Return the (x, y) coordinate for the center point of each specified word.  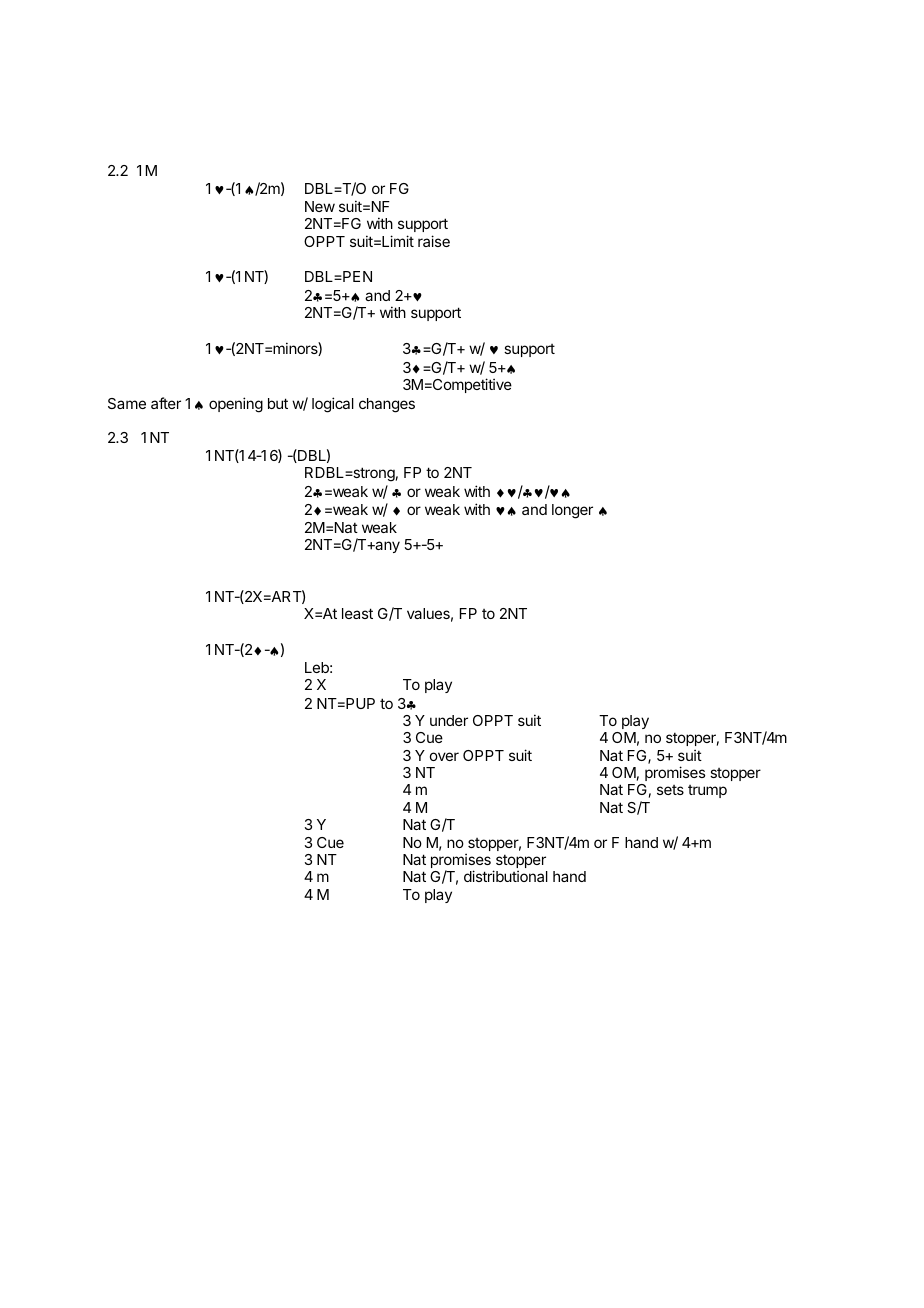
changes (387, 405)
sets (670, 790)
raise (434, 241)
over (444, 756)
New (320, 206)
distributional (506, 876)
